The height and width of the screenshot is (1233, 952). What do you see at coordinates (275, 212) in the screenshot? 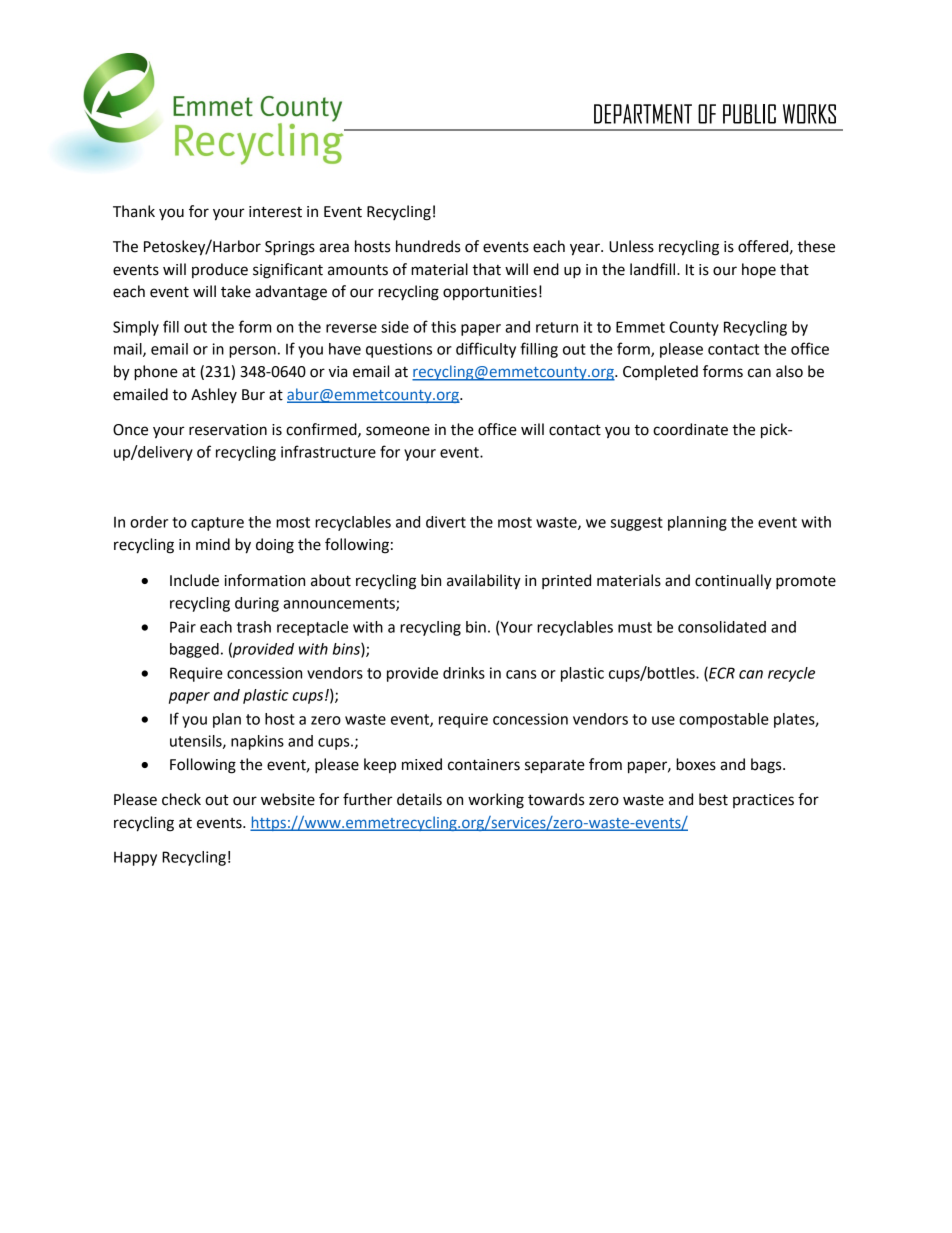
I see `interest` at bounding box center [275, 212].
